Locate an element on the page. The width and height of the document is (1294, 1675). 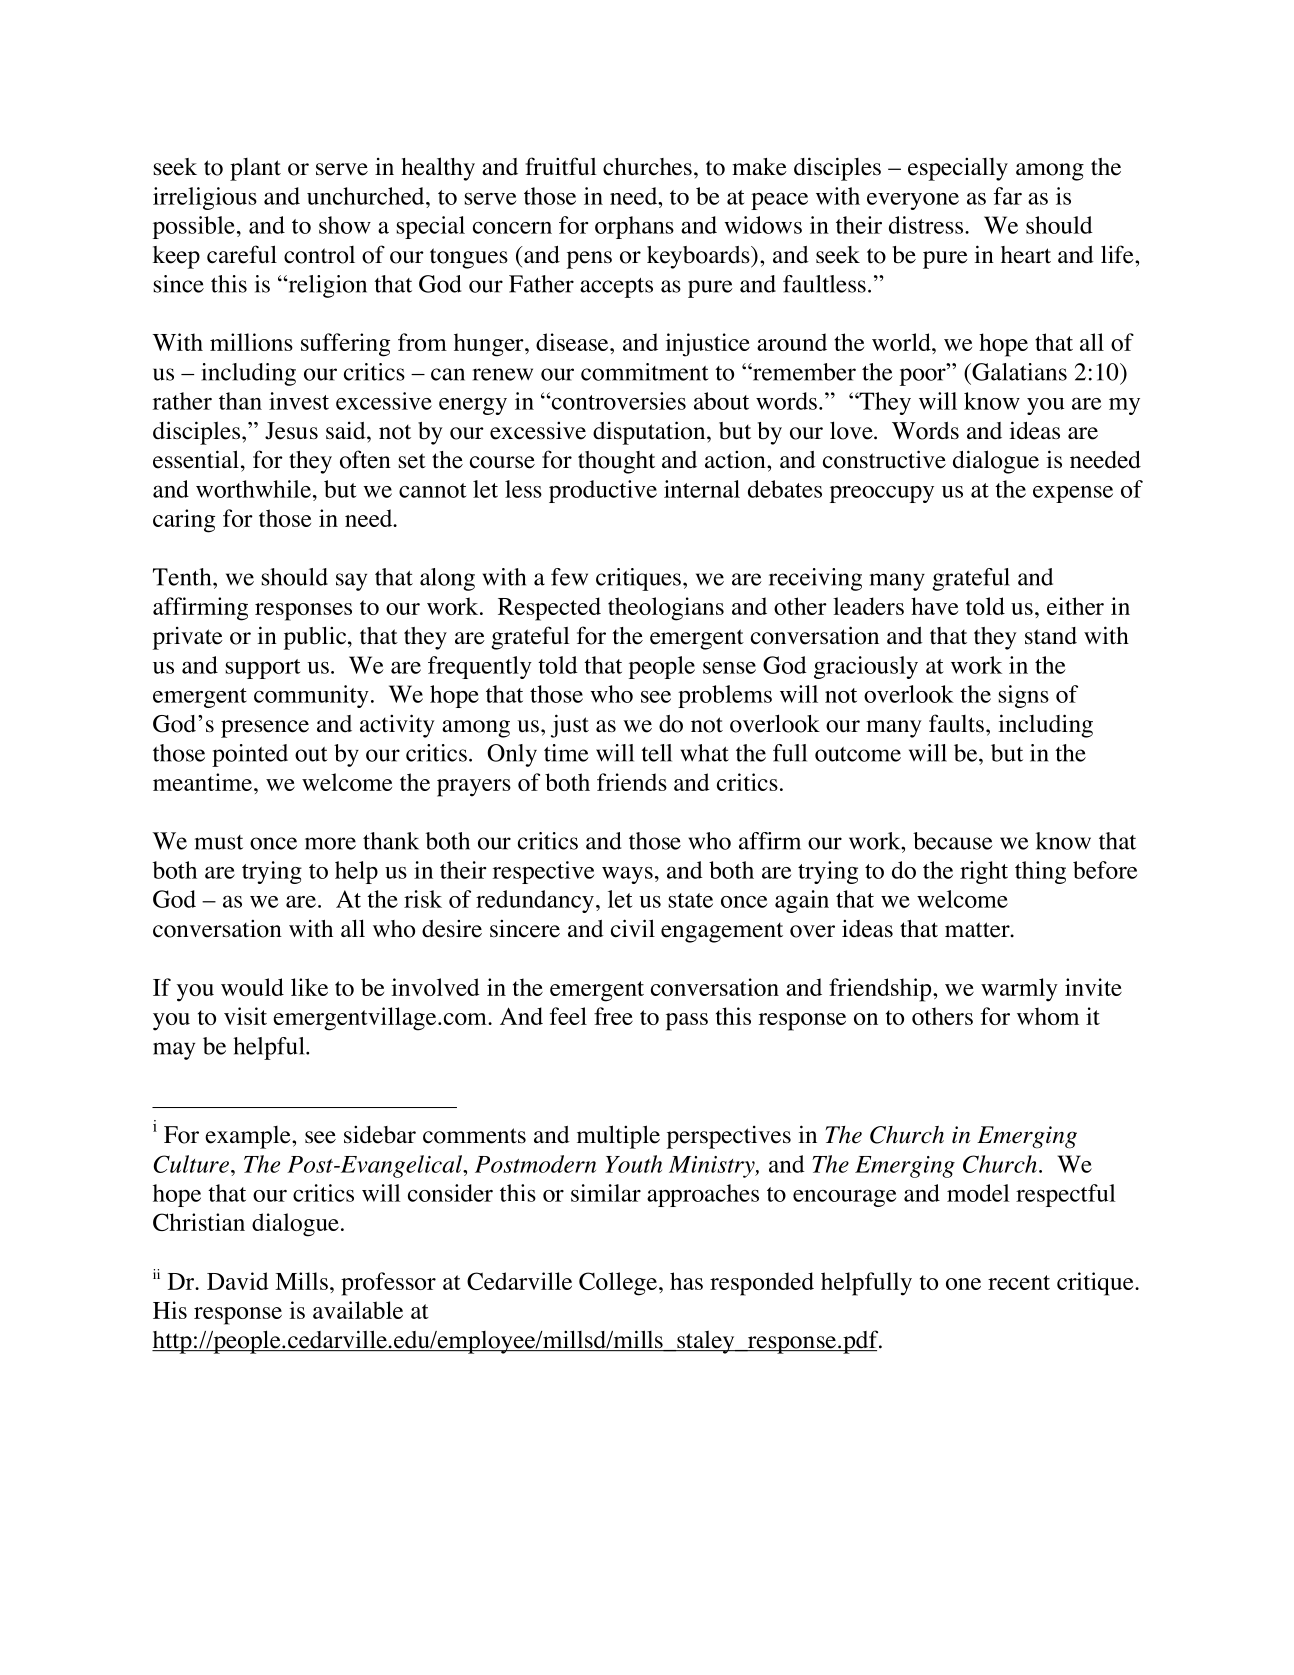
presence is located at coordinates (265, 729).
